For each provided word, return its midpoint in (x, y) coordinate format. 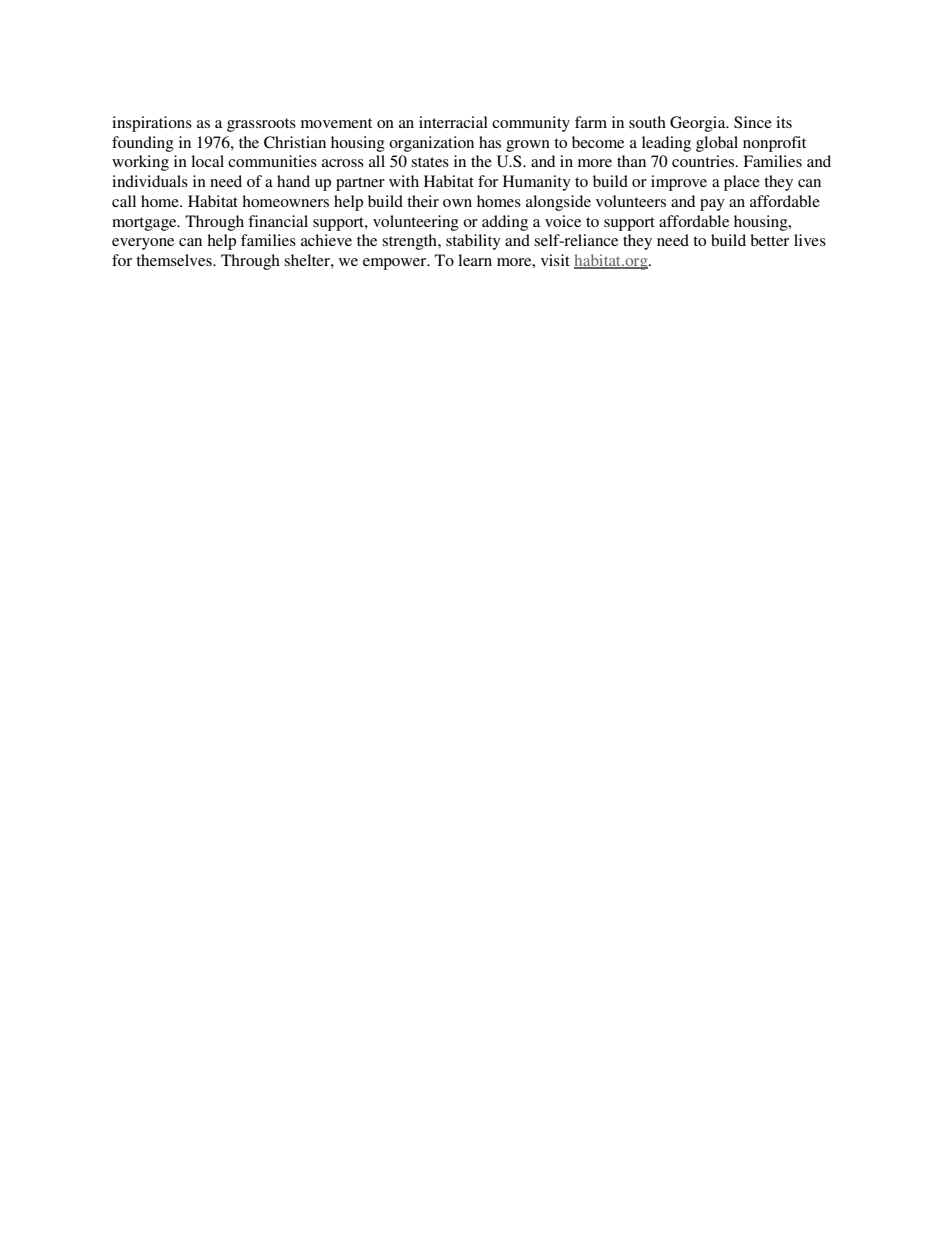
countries (704, 161)
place (742, 183)
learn (475, 260)
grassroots (261, 125)
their (423, 201)
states (430, 162)
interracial (453, 122)
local (207, 161)
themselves (175, 260)
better (769, 240)
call (124, 201)
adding (505, 223)
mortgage (145, 224)
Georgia (699, 124)
